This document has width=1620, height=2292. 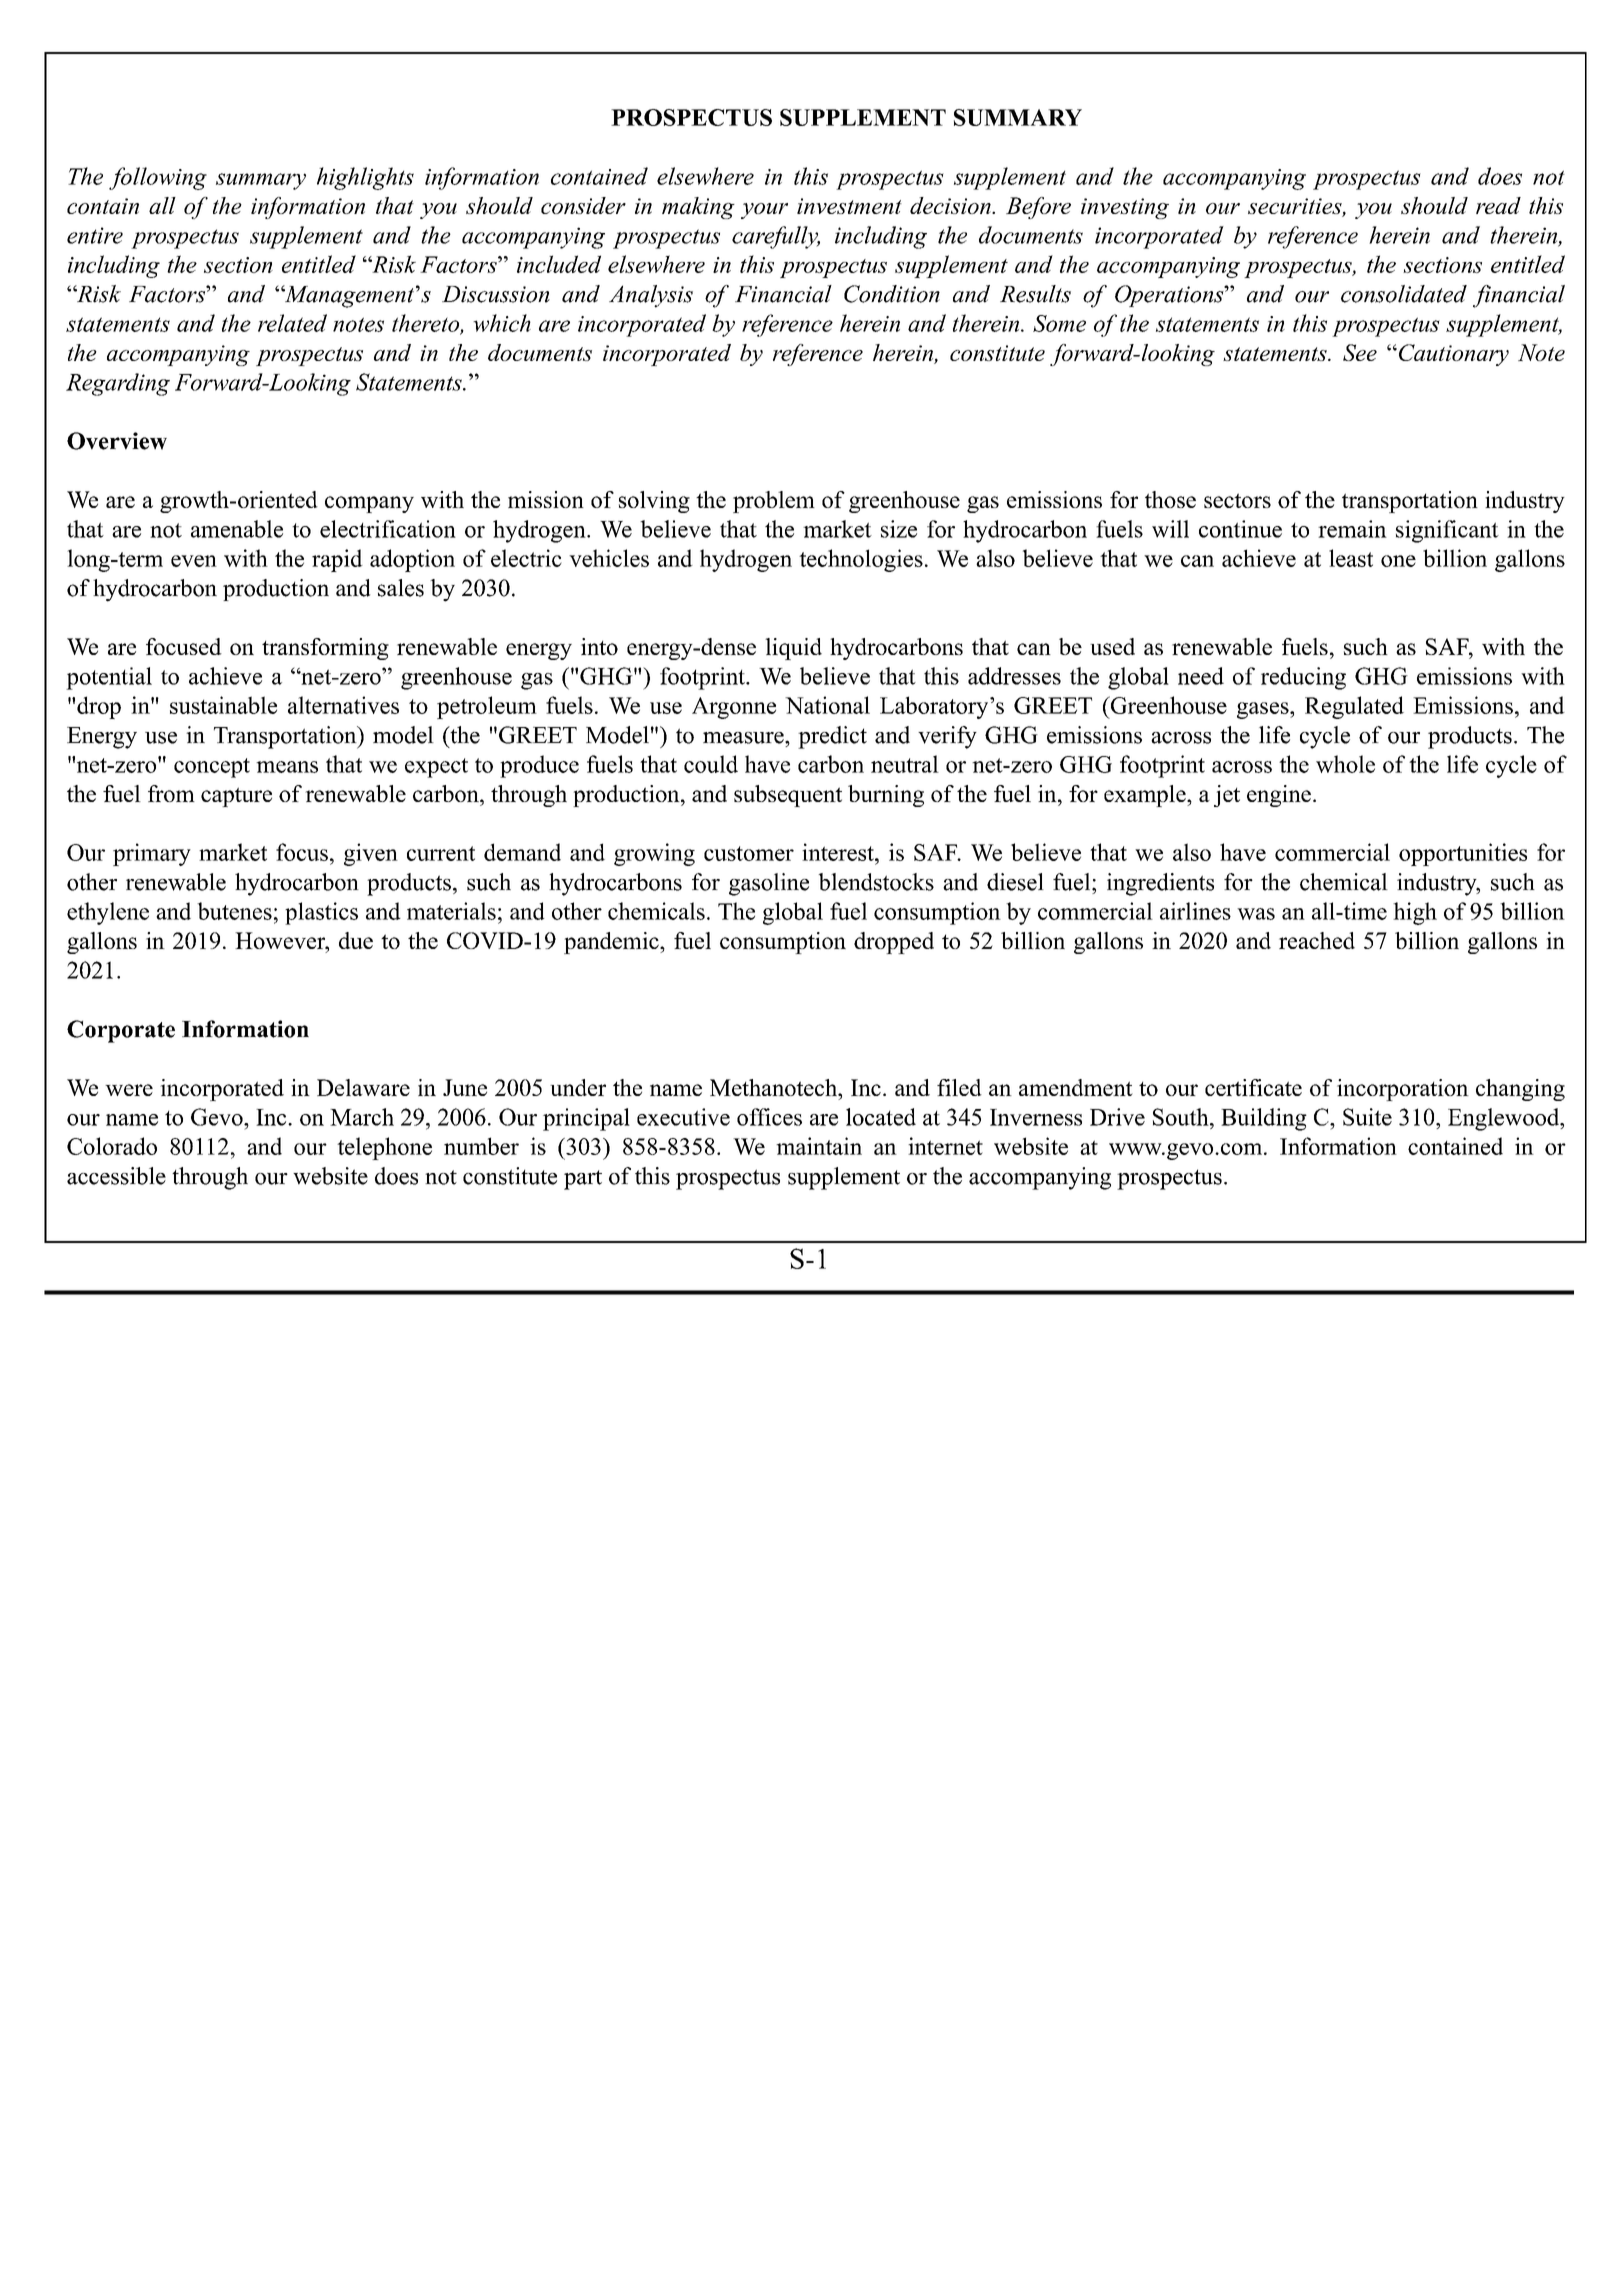 What do you see at coordinates (384, 1148) in the document?
I see `telephone` at bounding box center [384, 1148].
